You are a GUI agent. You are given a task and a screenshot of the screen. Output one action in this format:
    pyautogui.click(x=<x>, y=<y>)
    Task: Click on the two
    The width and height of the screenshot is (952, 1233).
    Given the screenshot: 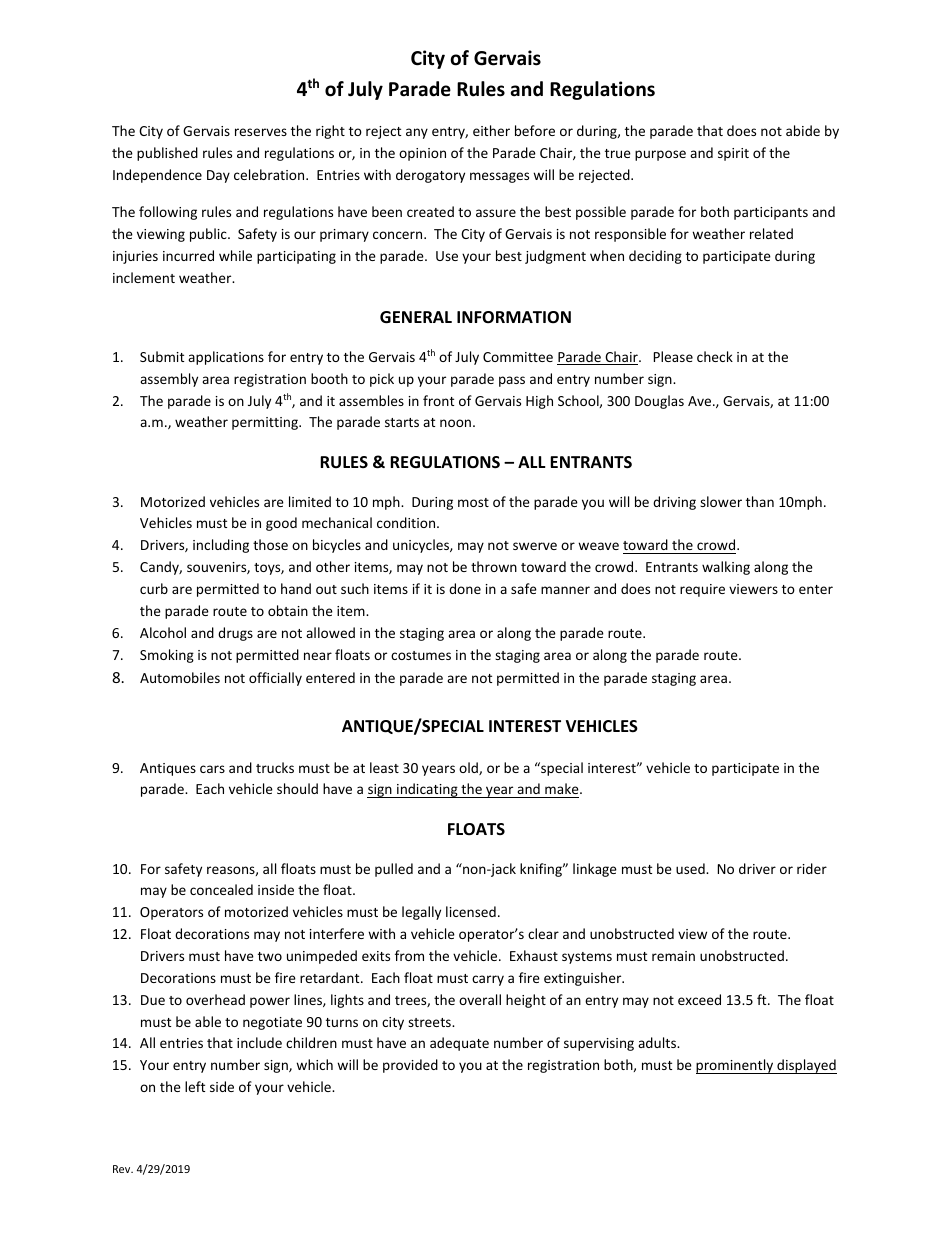 What is the action you would take?
    pyautogui.click(x=270, y=956)
